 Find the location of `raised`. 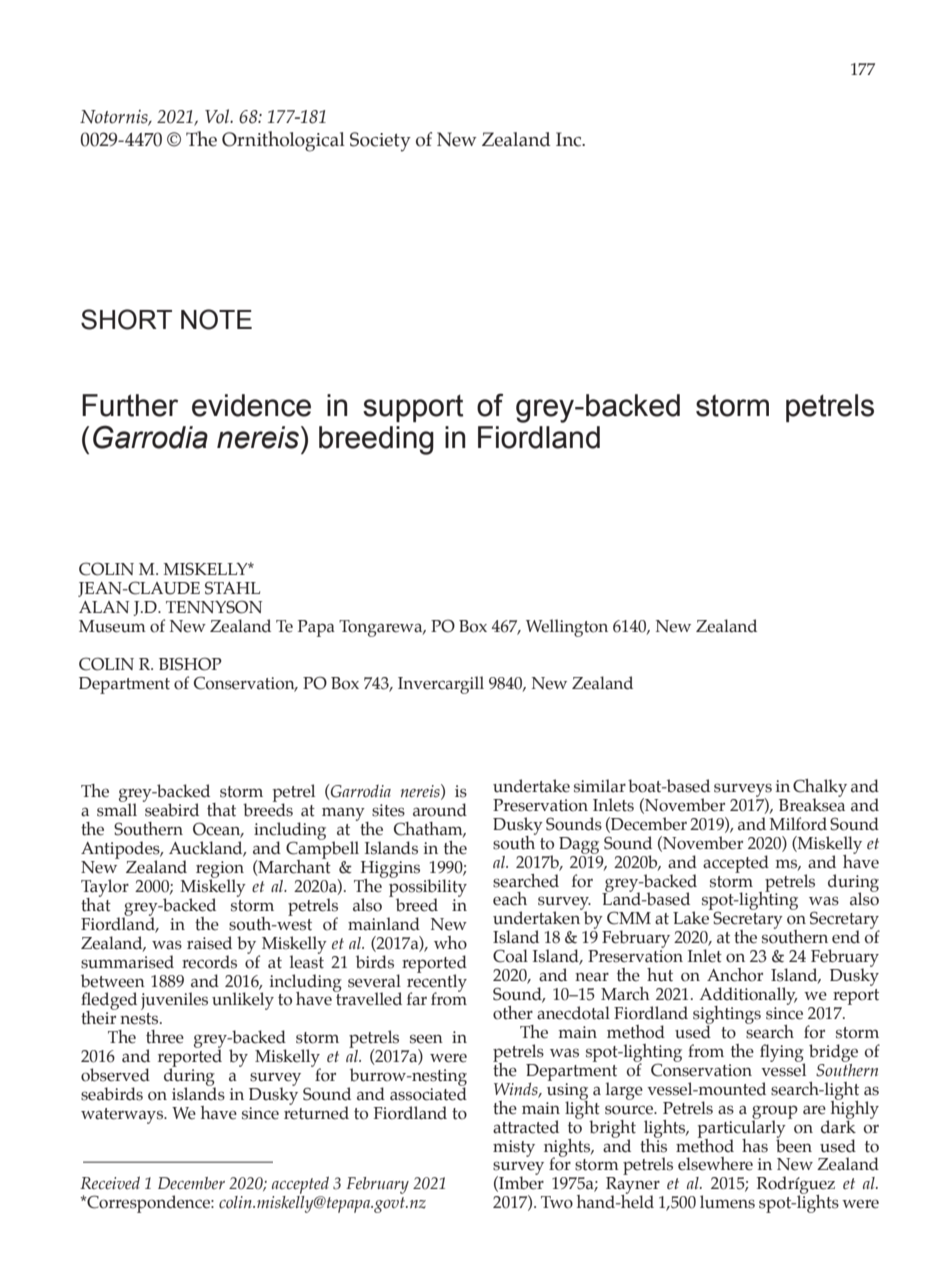

raised is located at coordinates (209, 943).
